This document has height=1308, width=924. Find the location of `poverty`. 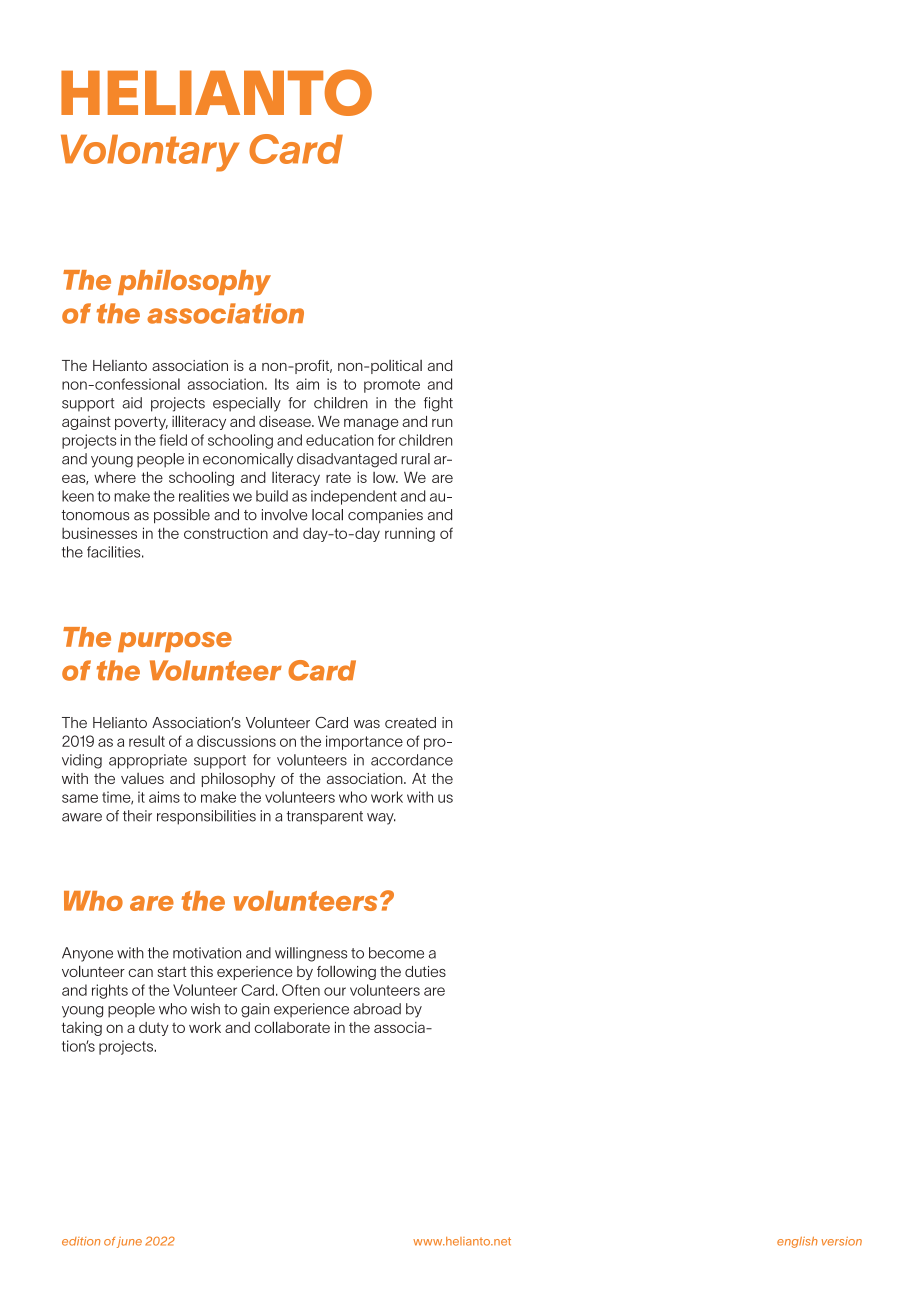

poverty is located at coordinates (141, 423).
